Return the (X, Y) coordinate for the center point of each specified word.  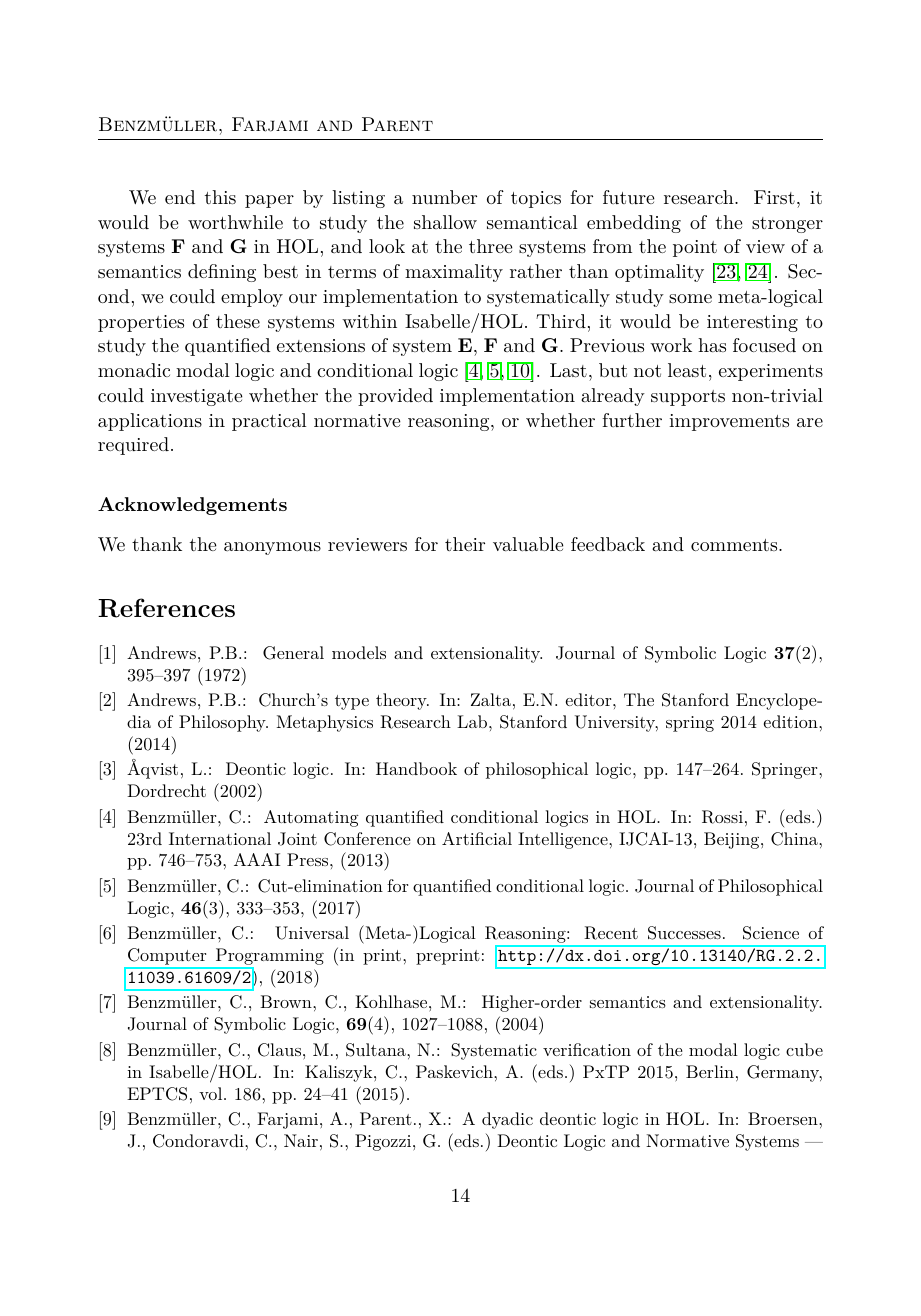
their (465, 544)
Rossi (722, 817)
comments (734, 545)
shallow (445, 222)
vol (212, 1093)
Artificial (477, 838)
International (220, 838)
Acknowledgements (192, 506)
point (695, 248)
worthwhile (235, 222)
